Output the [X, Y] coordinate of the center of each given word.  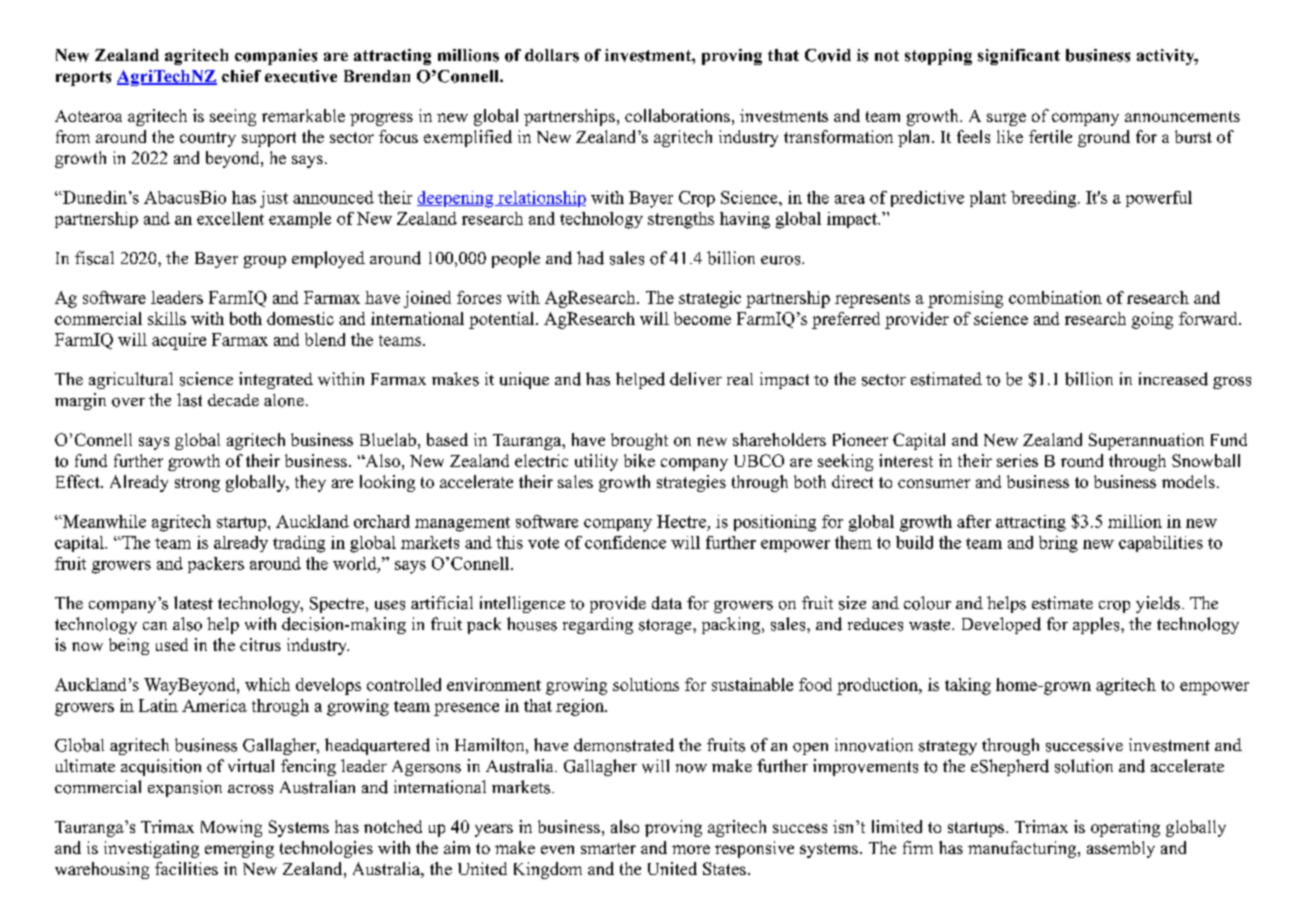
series [1017, 460]
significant [1019, 57]
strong [197, 484]
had [590, 258]
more [691, 849]
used [172, 644]
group [265, 262]
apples [1096, 625]
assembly [1121, 849]
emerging [239, 849]
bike [639, 460]
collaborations [677, 115]
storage [666, 626]
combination [1055, 297]
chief [241, 76]
